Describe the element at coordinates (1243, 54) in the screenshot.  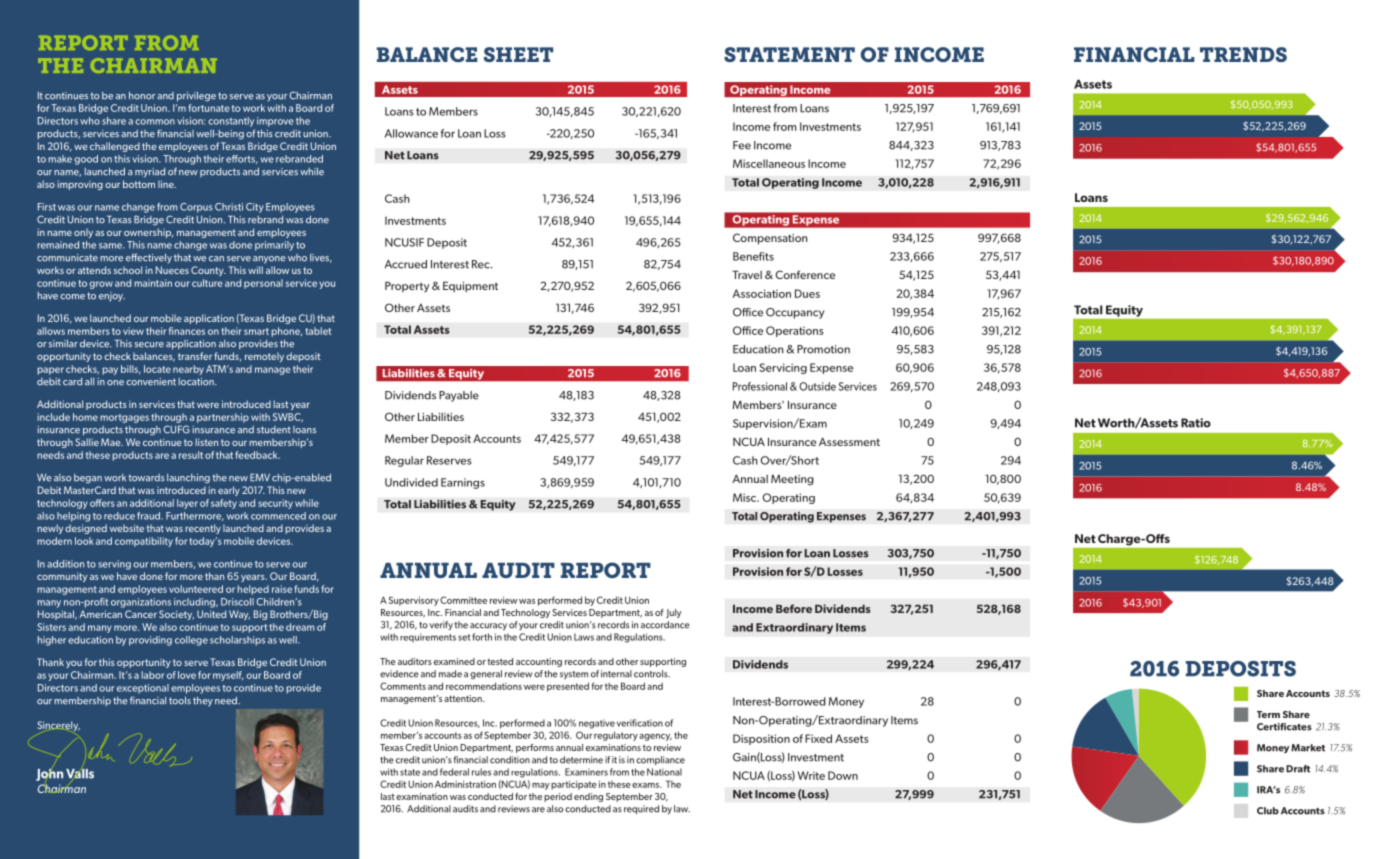
I see `TRENDS` at that location.
